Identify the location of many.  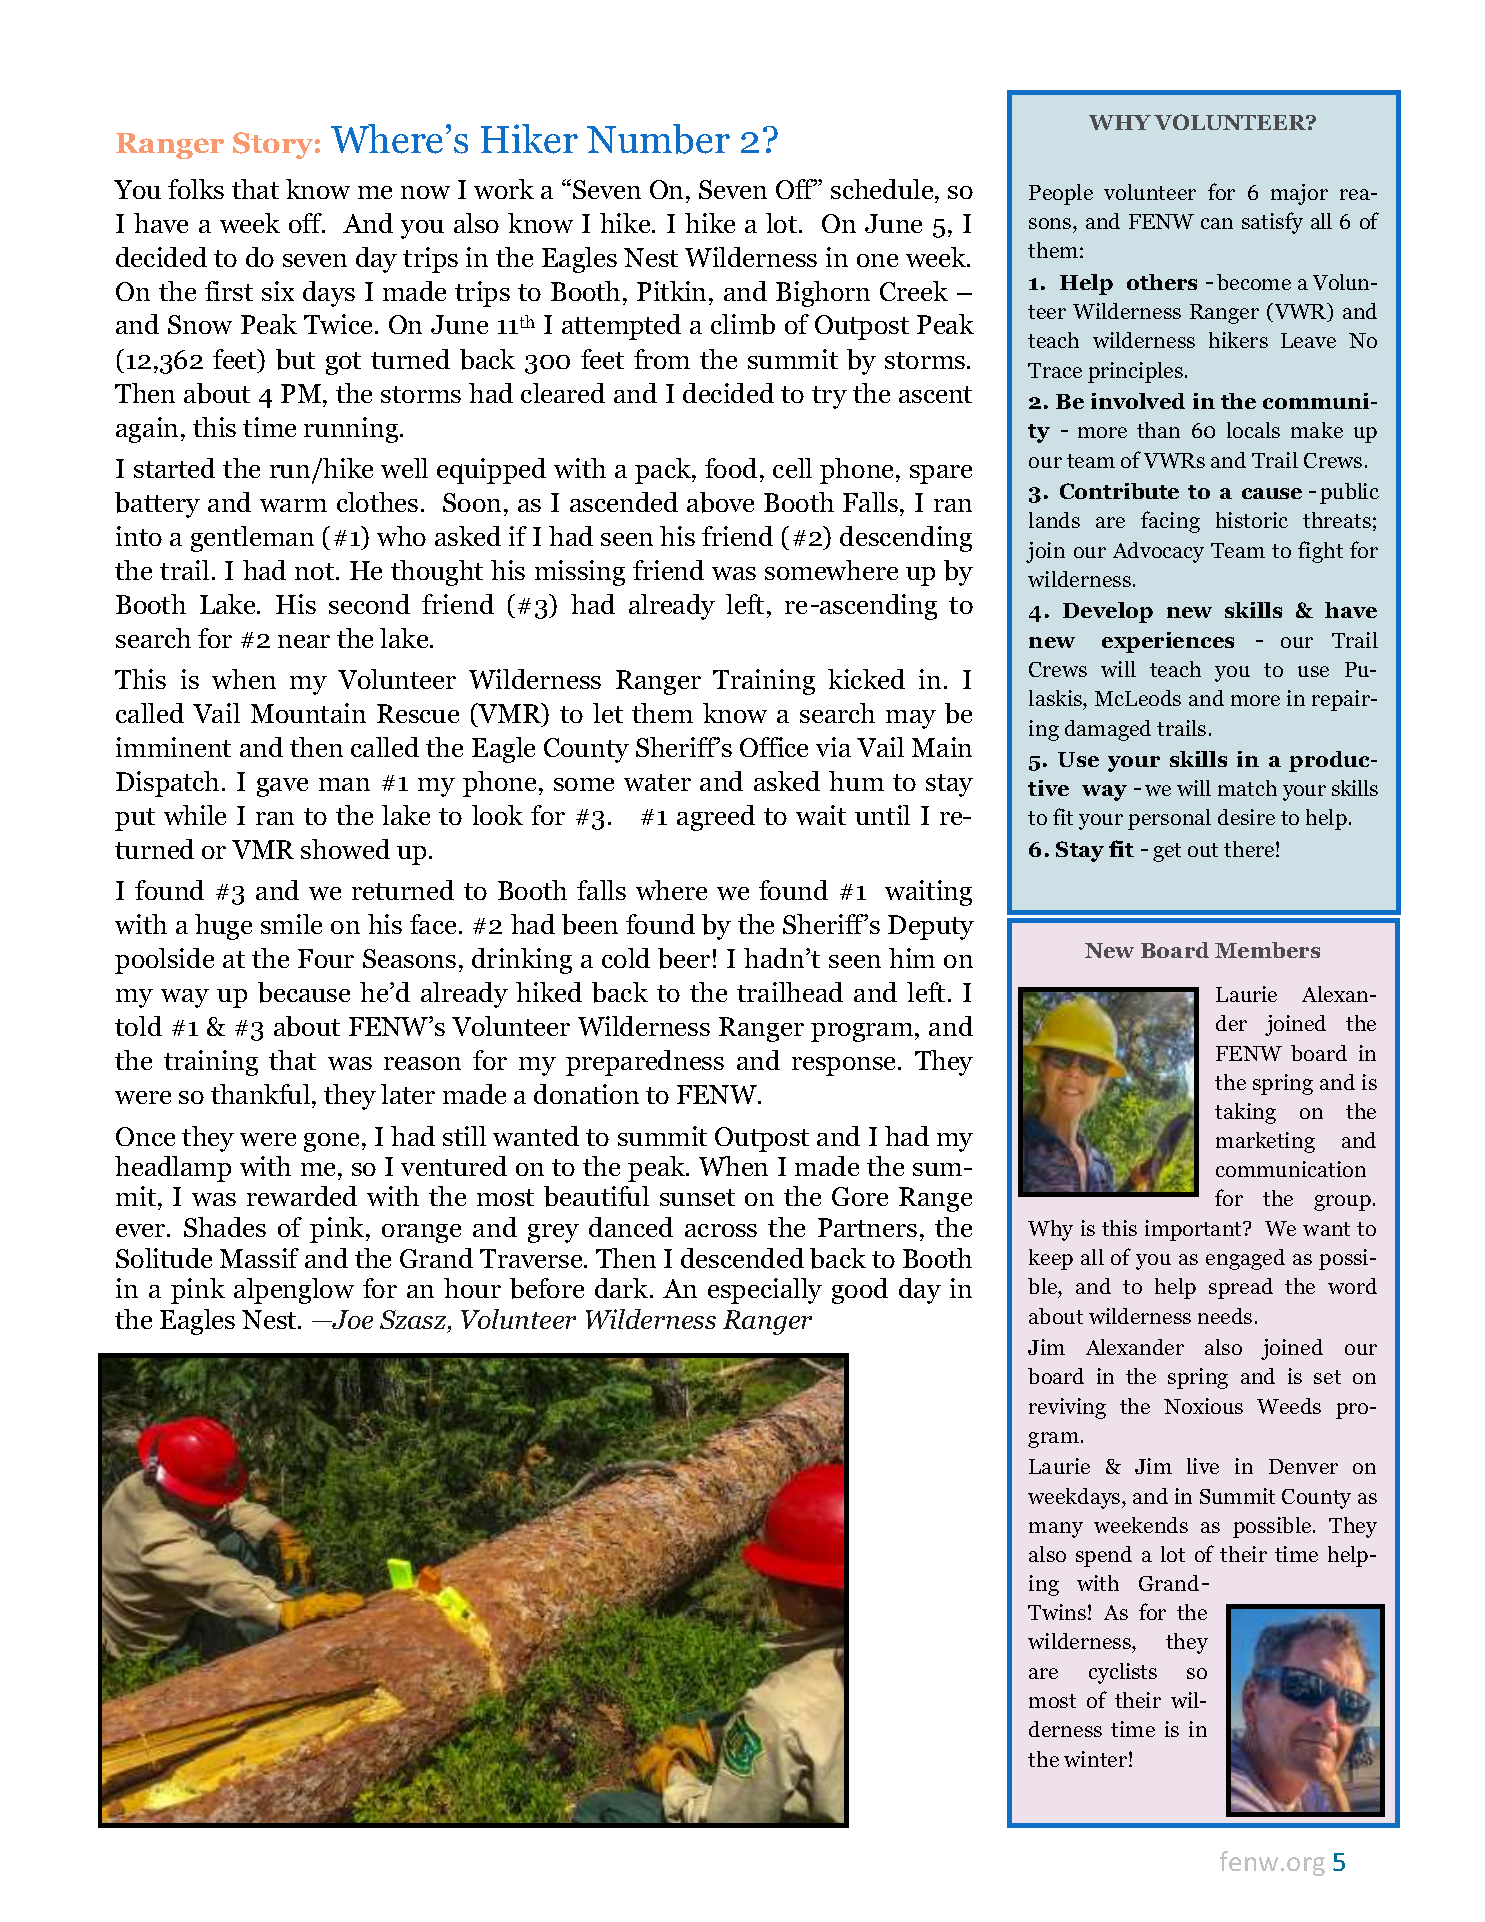
(1056, 1530).
